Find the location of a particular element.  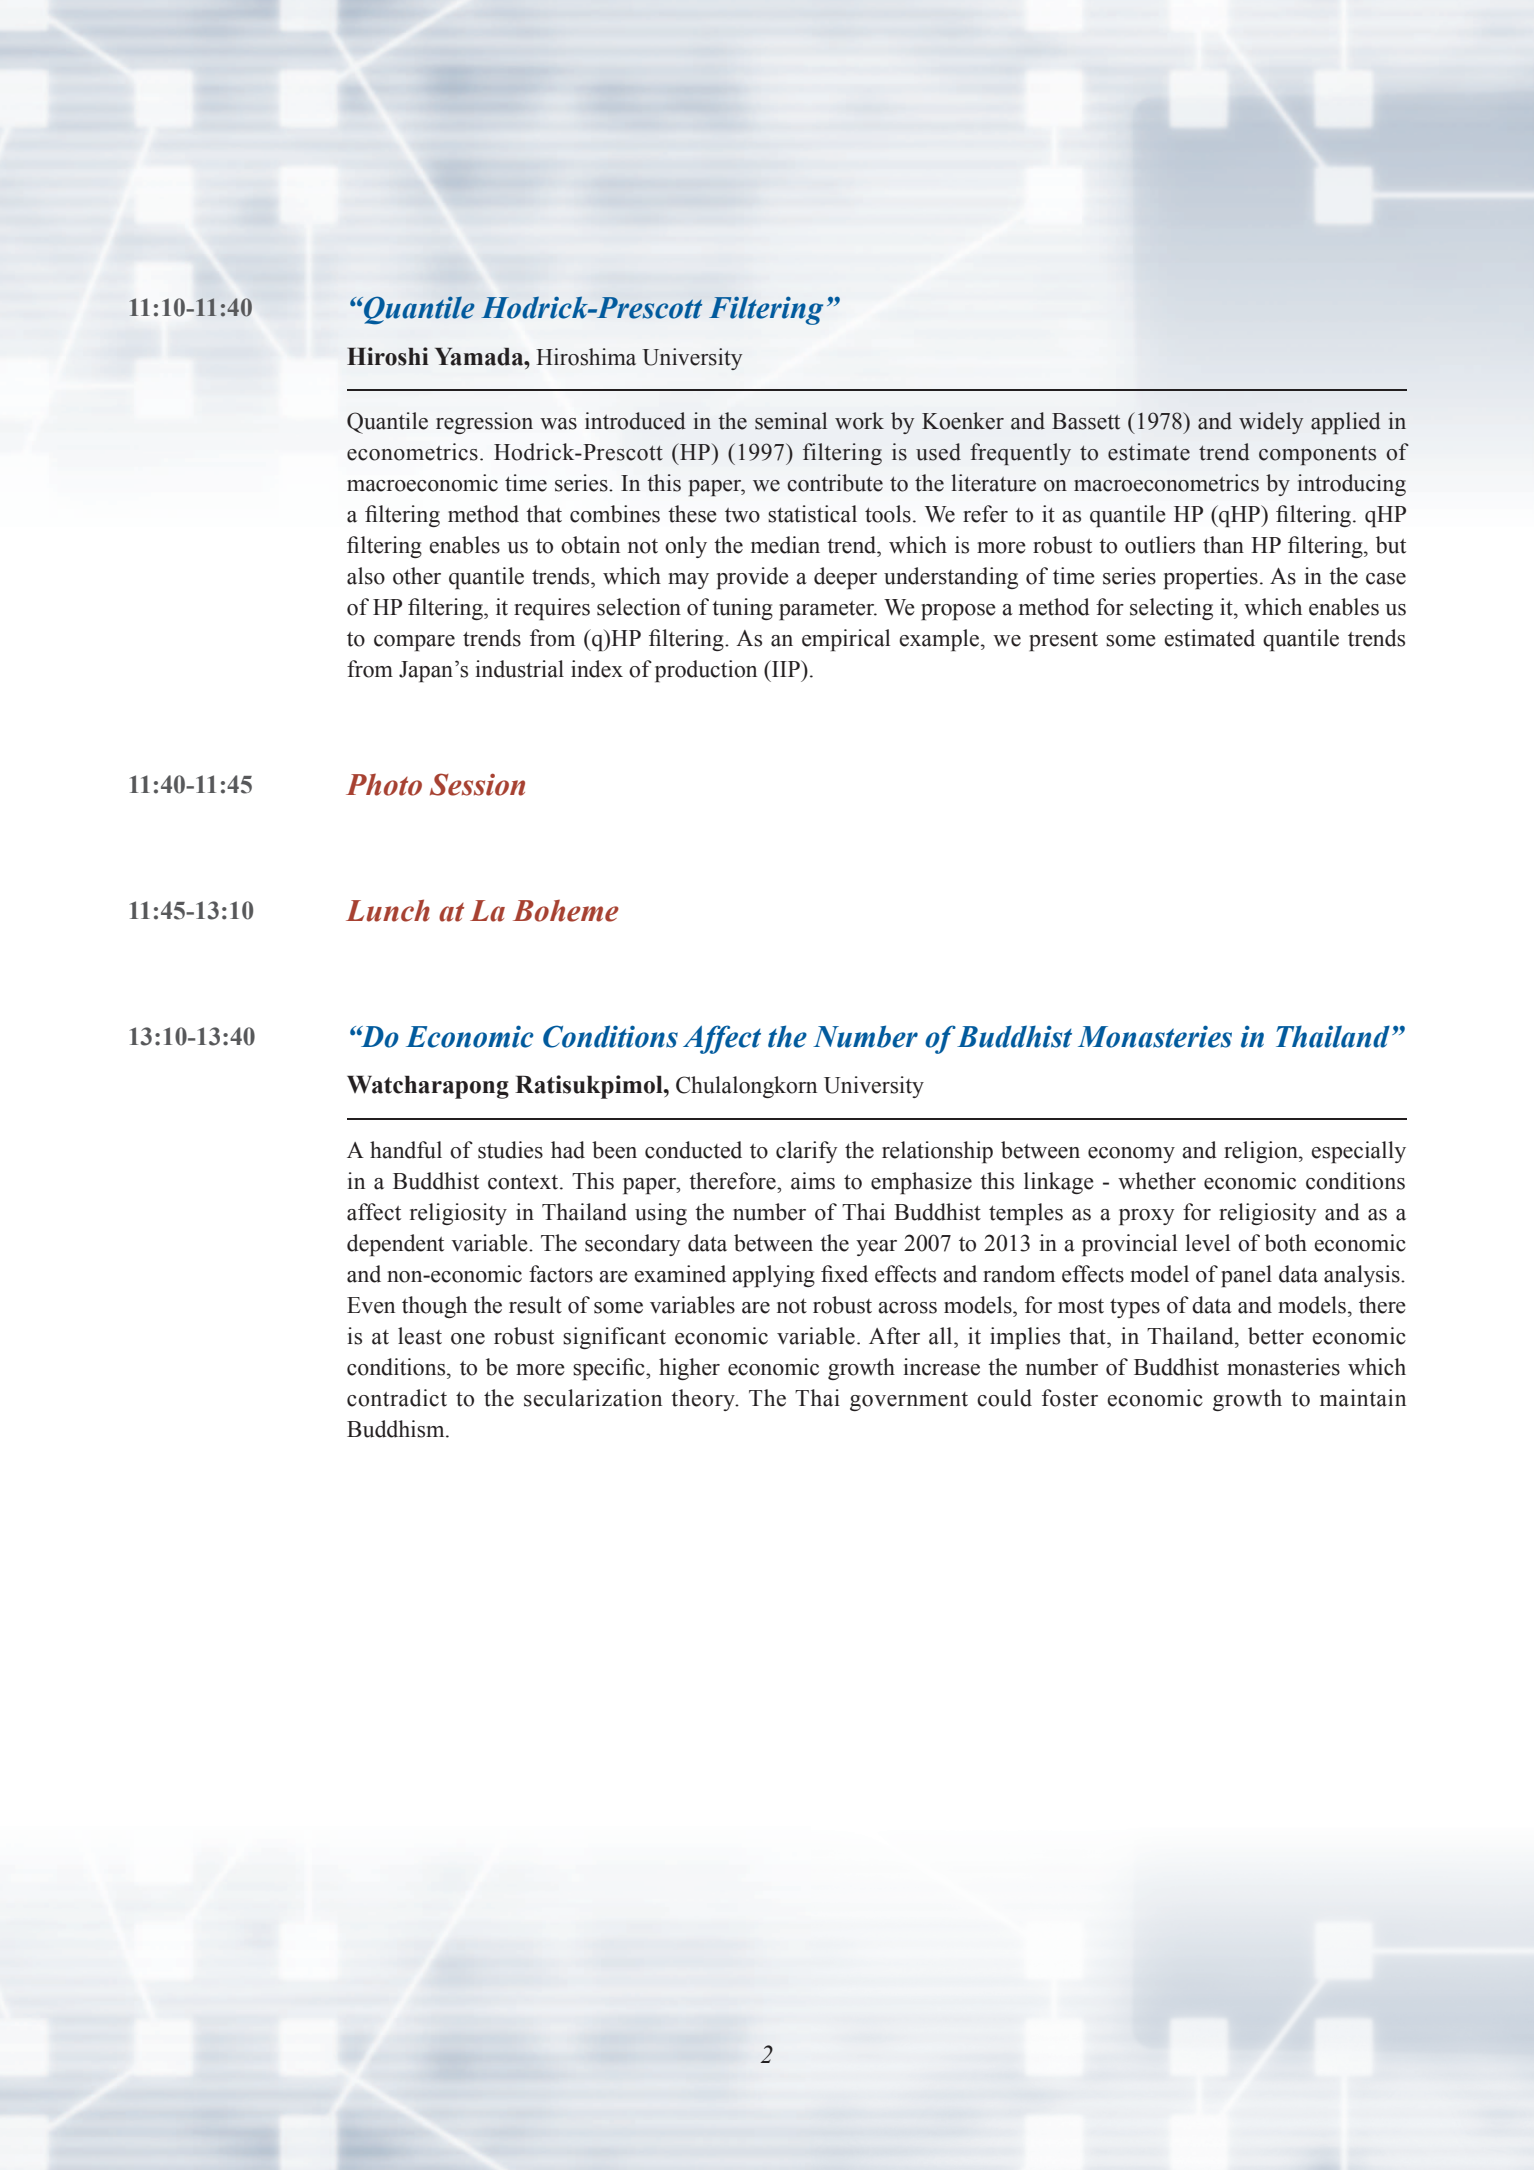

especially is located at coordinates (1358, 1152).
